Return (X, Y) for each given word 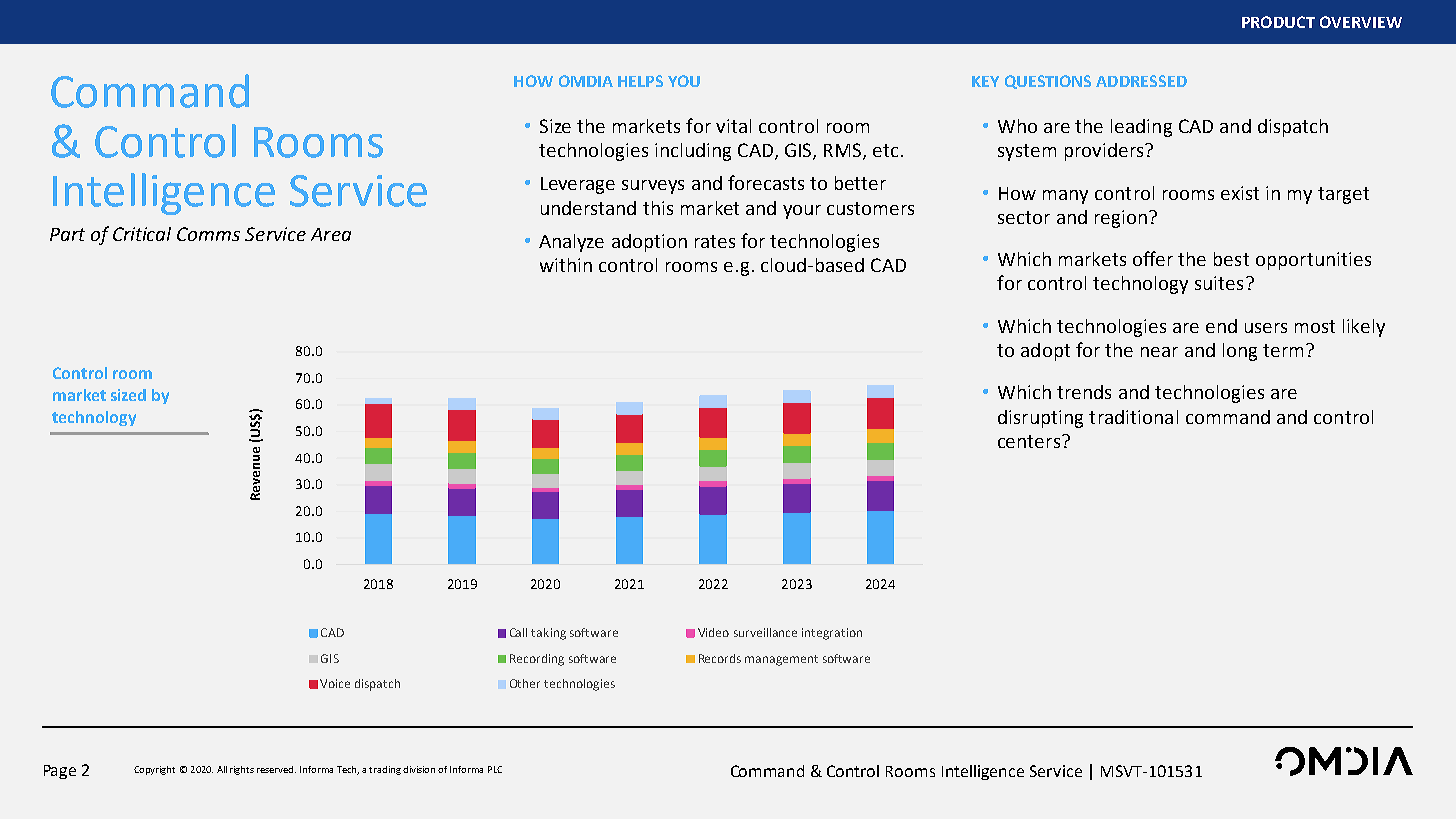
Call (518, 632)
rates (715, 241)
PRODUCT (1278, 22)
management (781, 660)
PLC (495, 769)
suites (1219, 283)
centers (1030, 441)
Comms (208, 234)
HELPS (640, 81)
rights (242, 770)
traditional (1133, 417)
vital (733, 126)
